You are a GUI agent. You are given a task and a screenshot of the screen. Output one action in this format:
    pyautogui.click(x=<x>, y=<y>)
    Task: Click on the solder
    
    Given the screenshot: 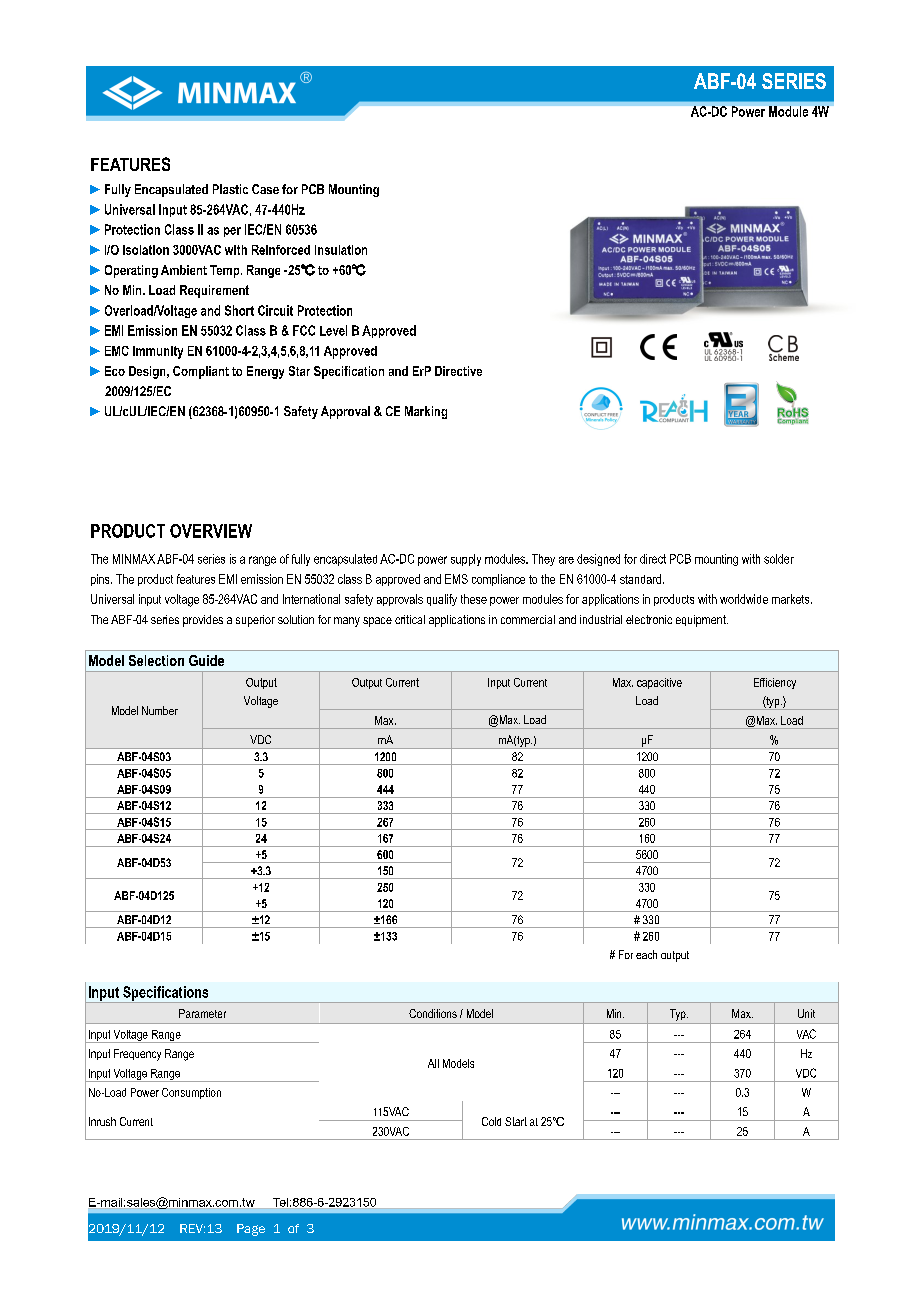 What is the action you would take?
    pyautogui.click(x=779, y=559)
